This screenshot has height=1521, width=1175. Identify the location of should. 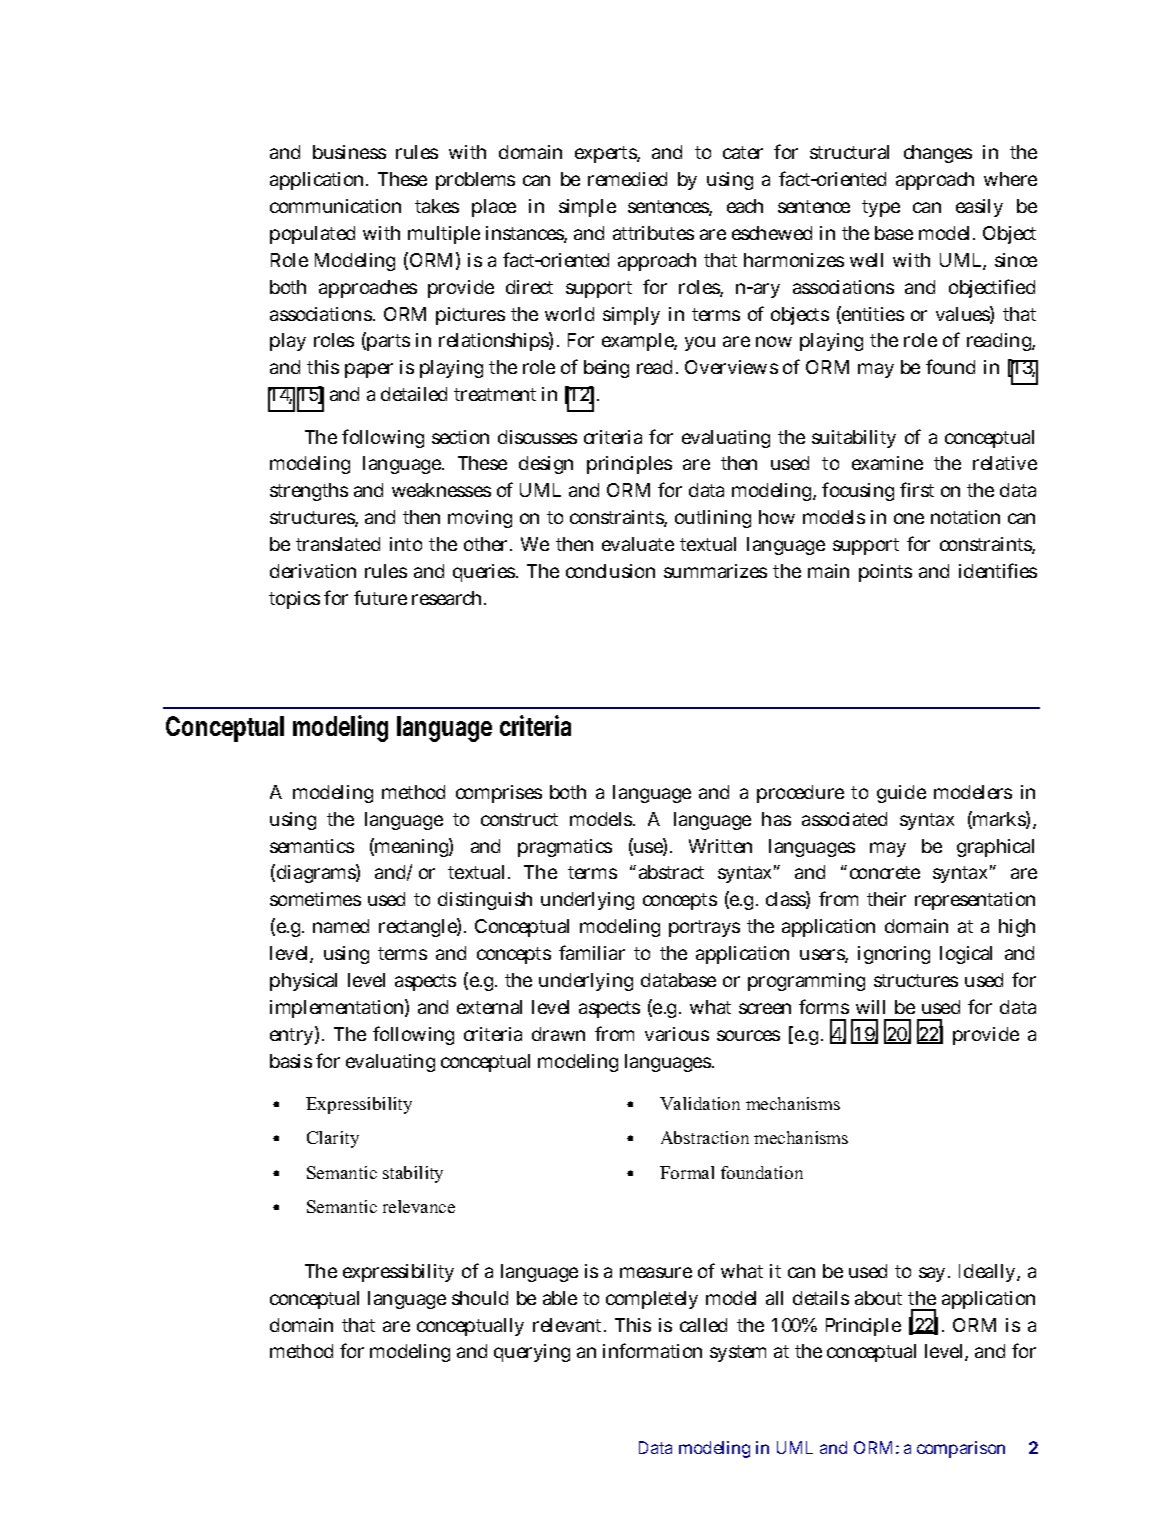
(480, 1298).
